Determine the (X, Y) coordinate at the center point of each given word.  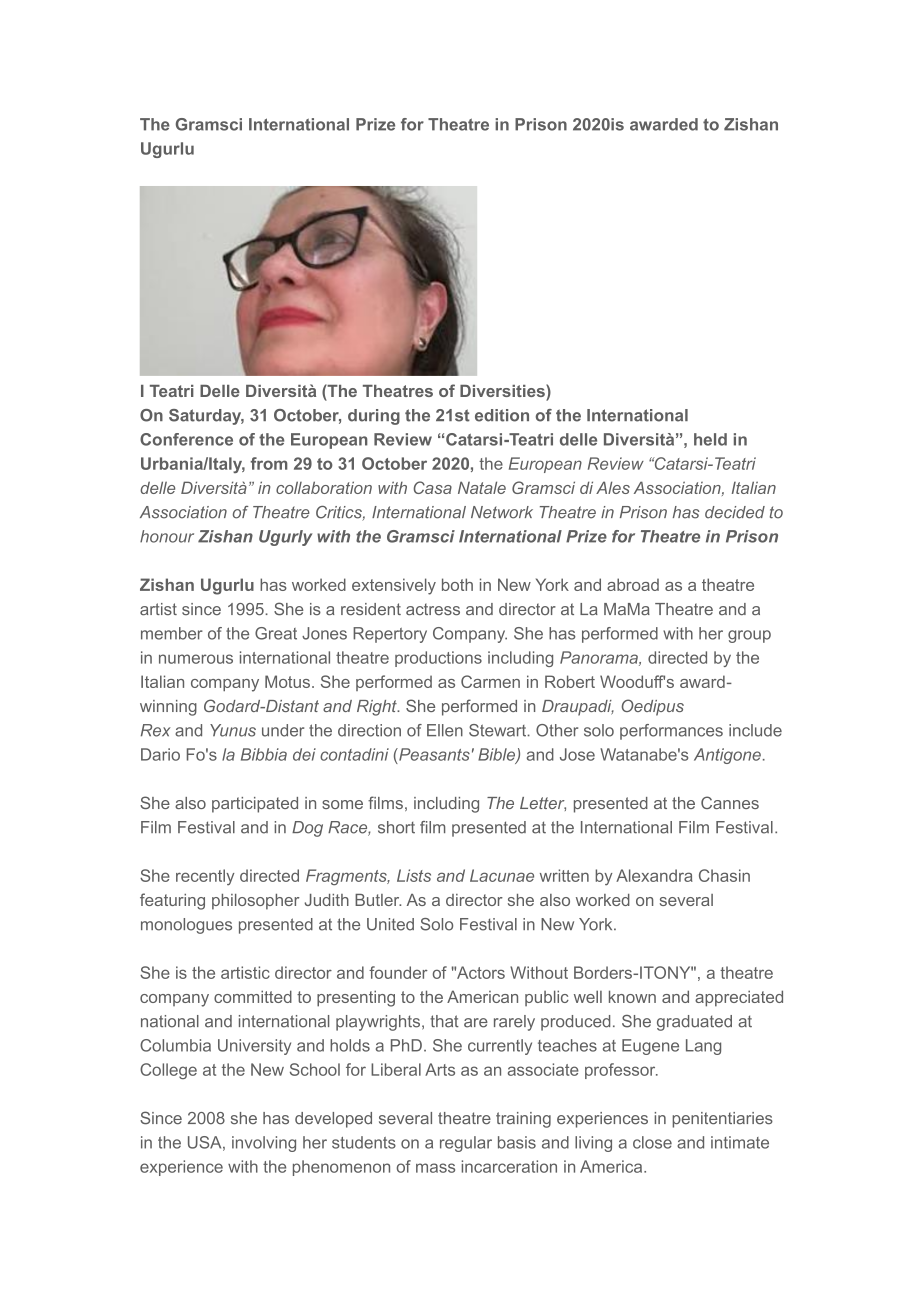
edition (502, 415)
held (710, 439)
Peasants (433, 754)
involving (264, 1144)
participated (255, 805)
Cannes (730, 802)
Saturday (206, 417)
